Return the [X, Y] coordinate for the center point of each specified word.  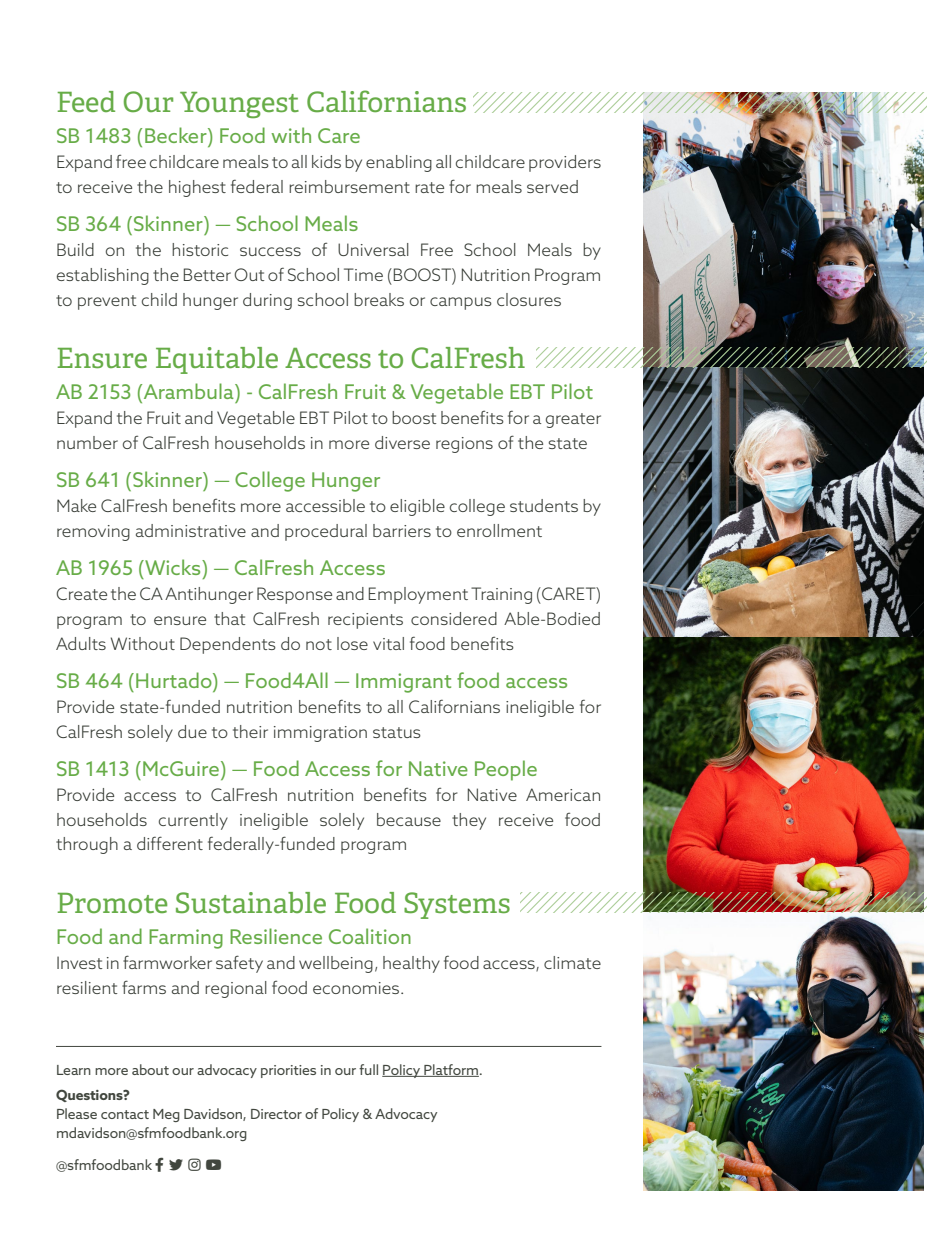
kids [326, 161]
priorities [288, 1071]
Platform [450, 1070]
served [552, 186]
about [150, 1069]
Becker [177, 136]
